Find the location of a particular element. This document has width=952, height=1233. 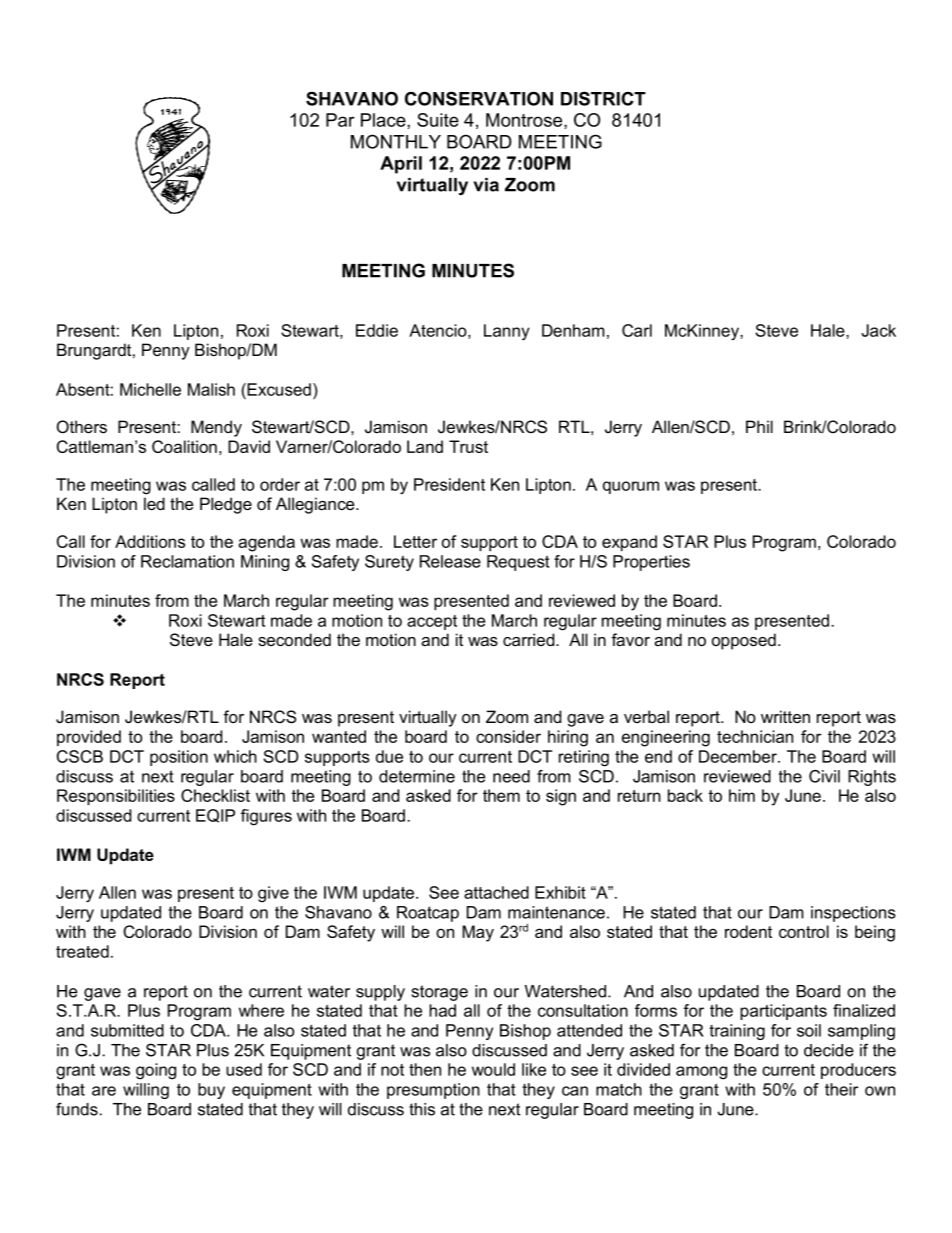

accept is located at coordinates (432, 622).
